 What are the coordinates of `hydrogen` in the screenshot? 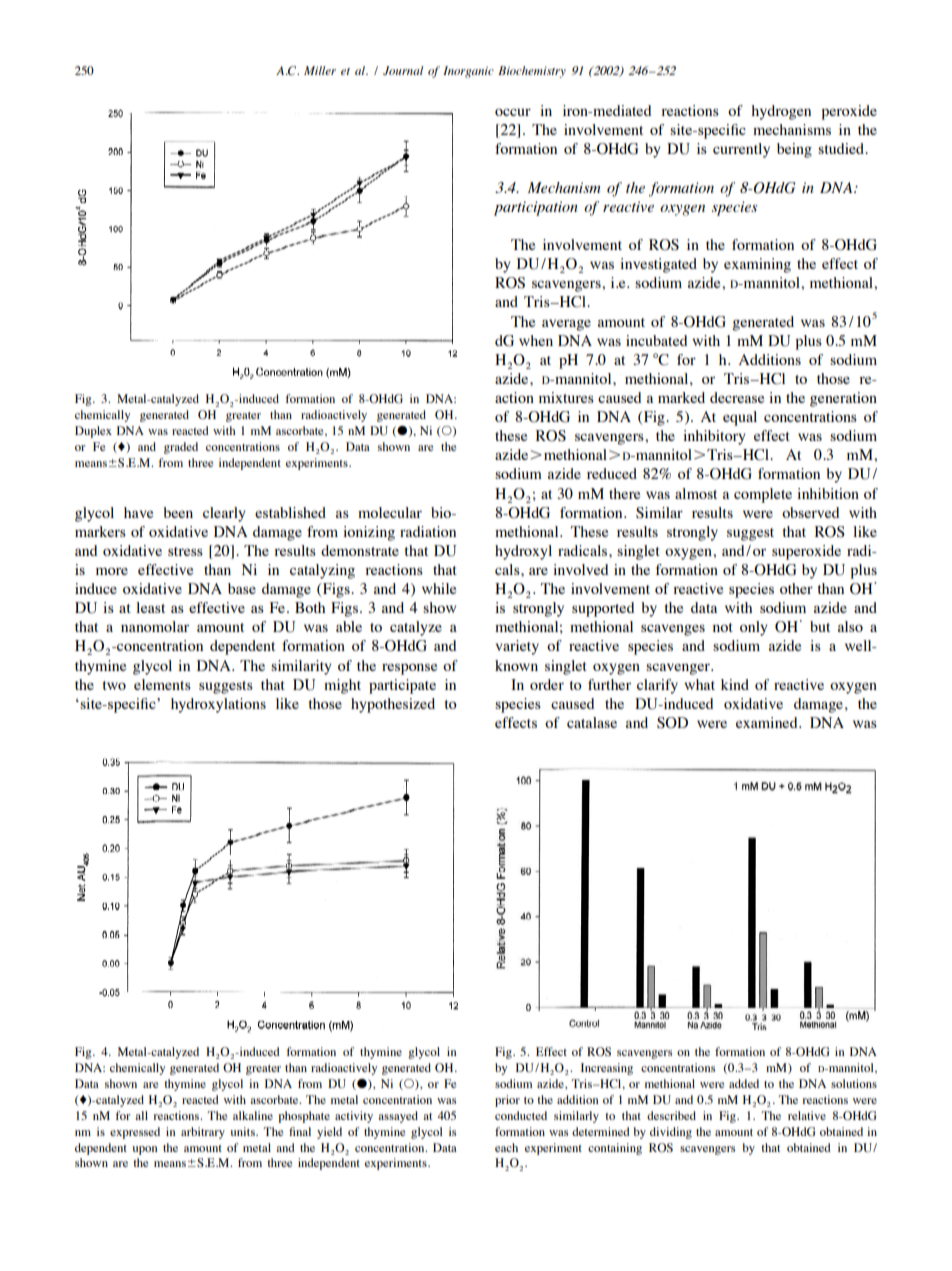 It's located at (781, 112).
